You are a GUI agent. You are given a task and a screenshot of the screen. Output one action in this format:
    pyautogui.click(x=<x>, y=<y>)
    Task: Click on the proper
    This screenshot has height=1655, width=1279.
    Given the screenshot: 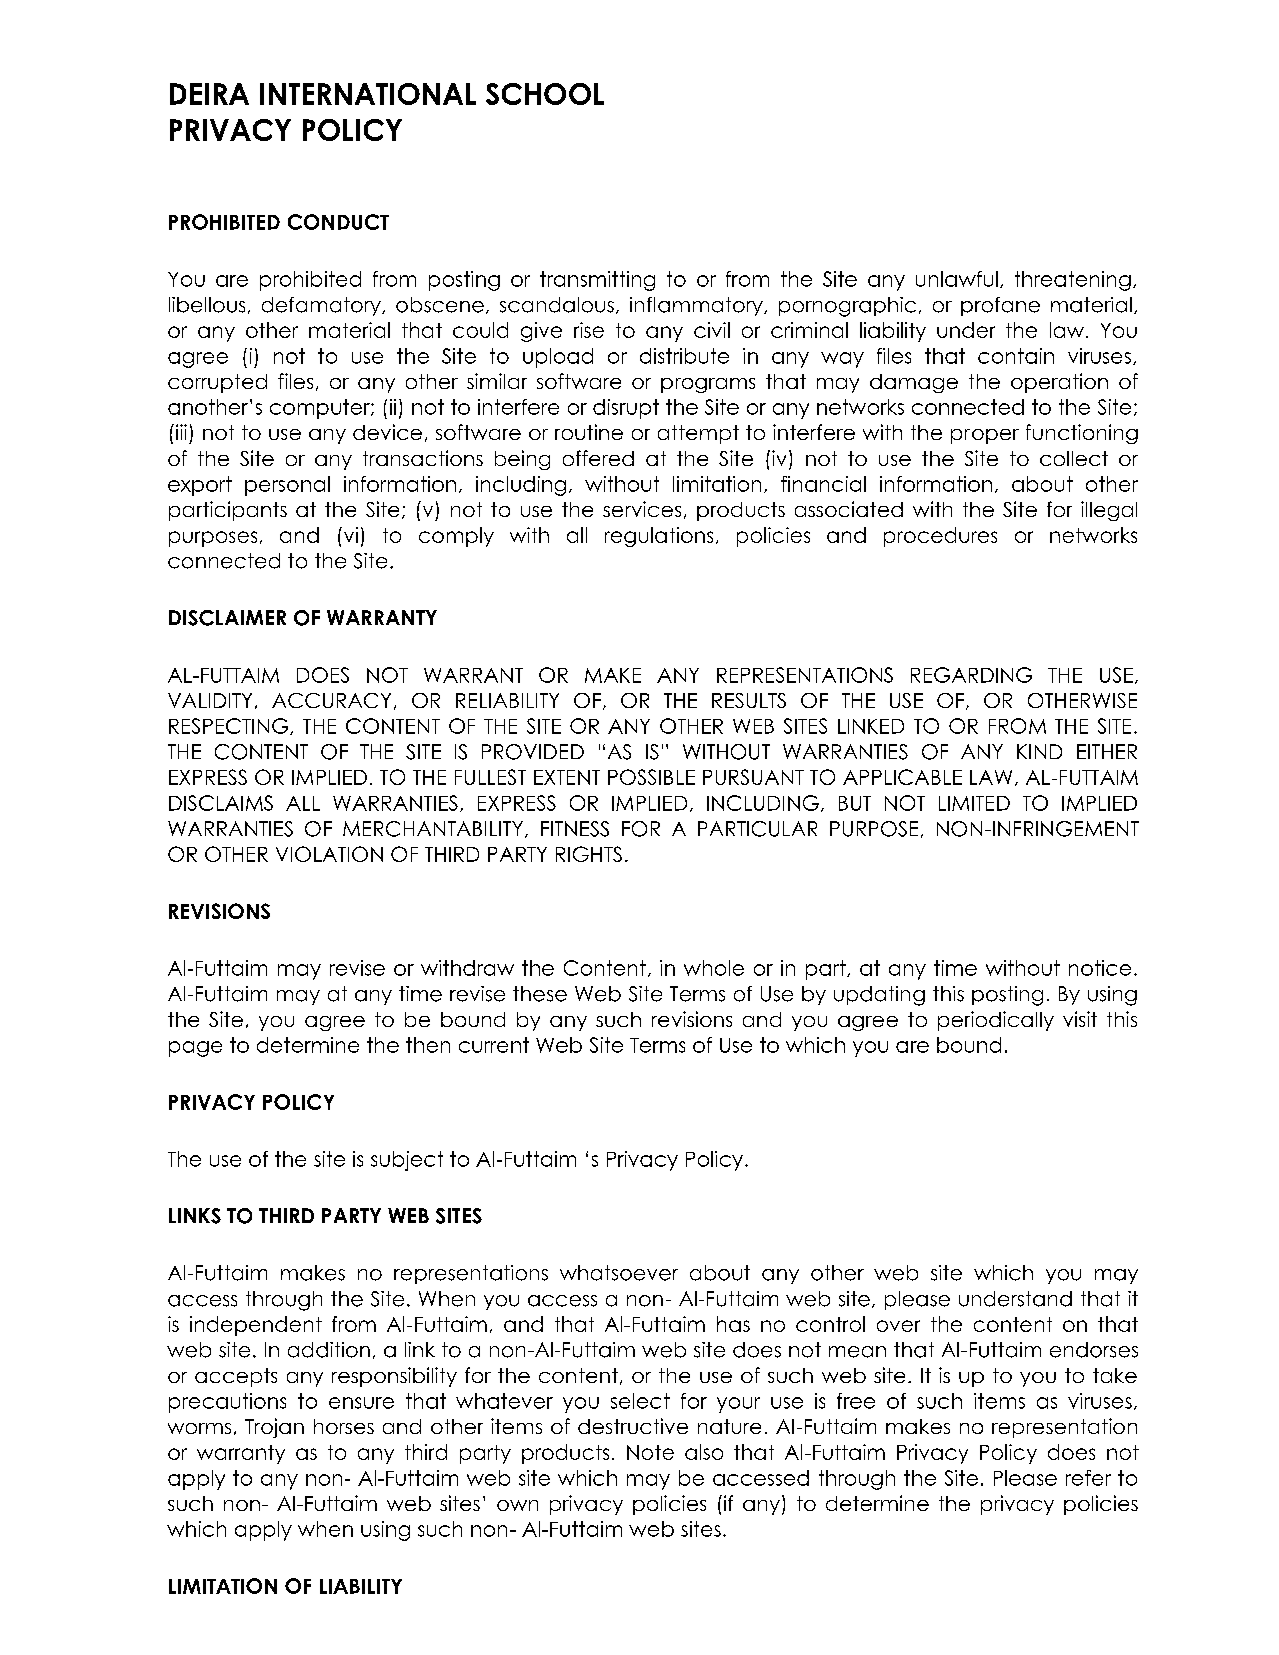 What is the action you would take?
    pyautogui.click(x=985, y=436)
